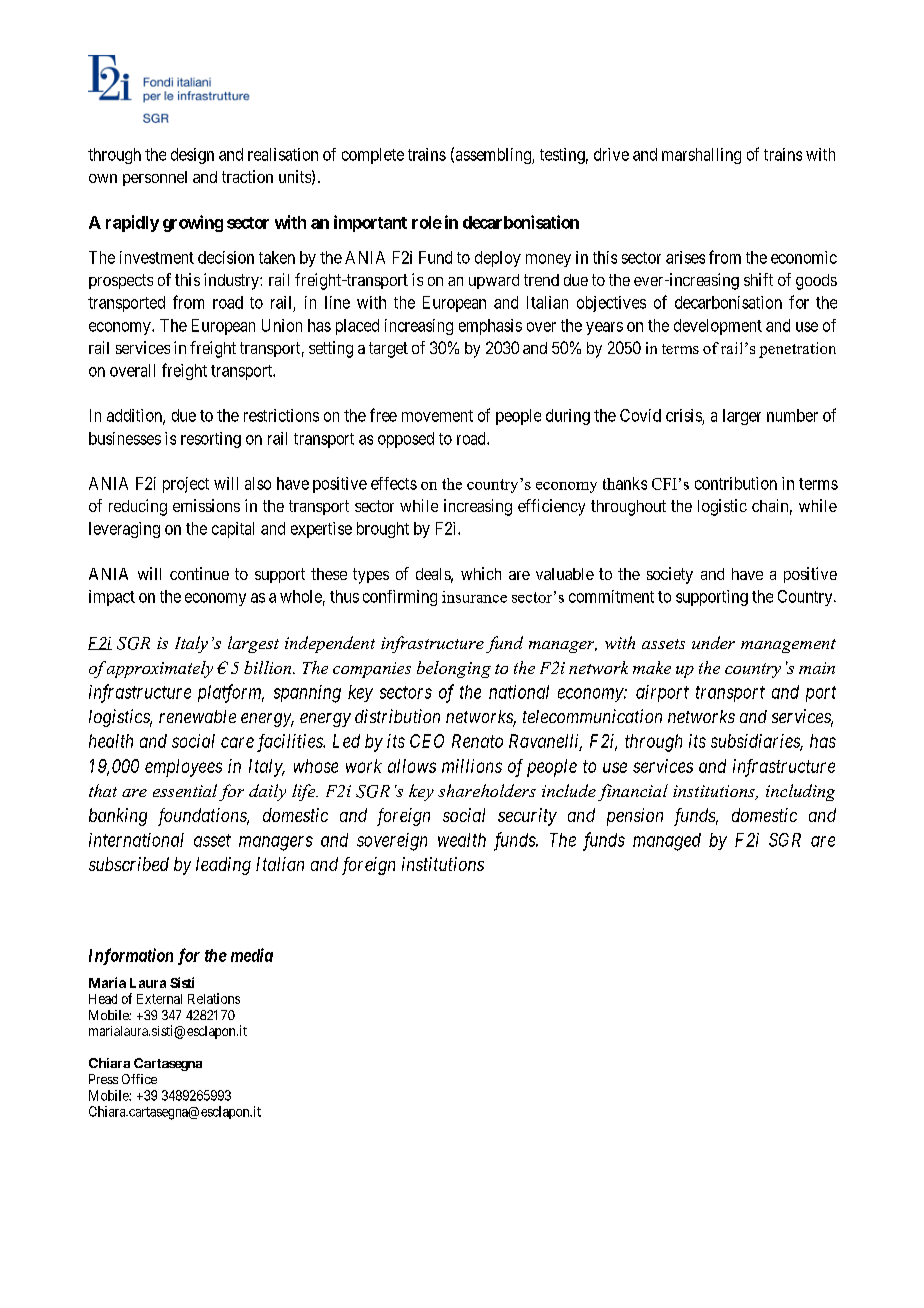  What do you see at coordinates (199, 573) in the document?
I see `continue` at bounding box center [199, 573].
